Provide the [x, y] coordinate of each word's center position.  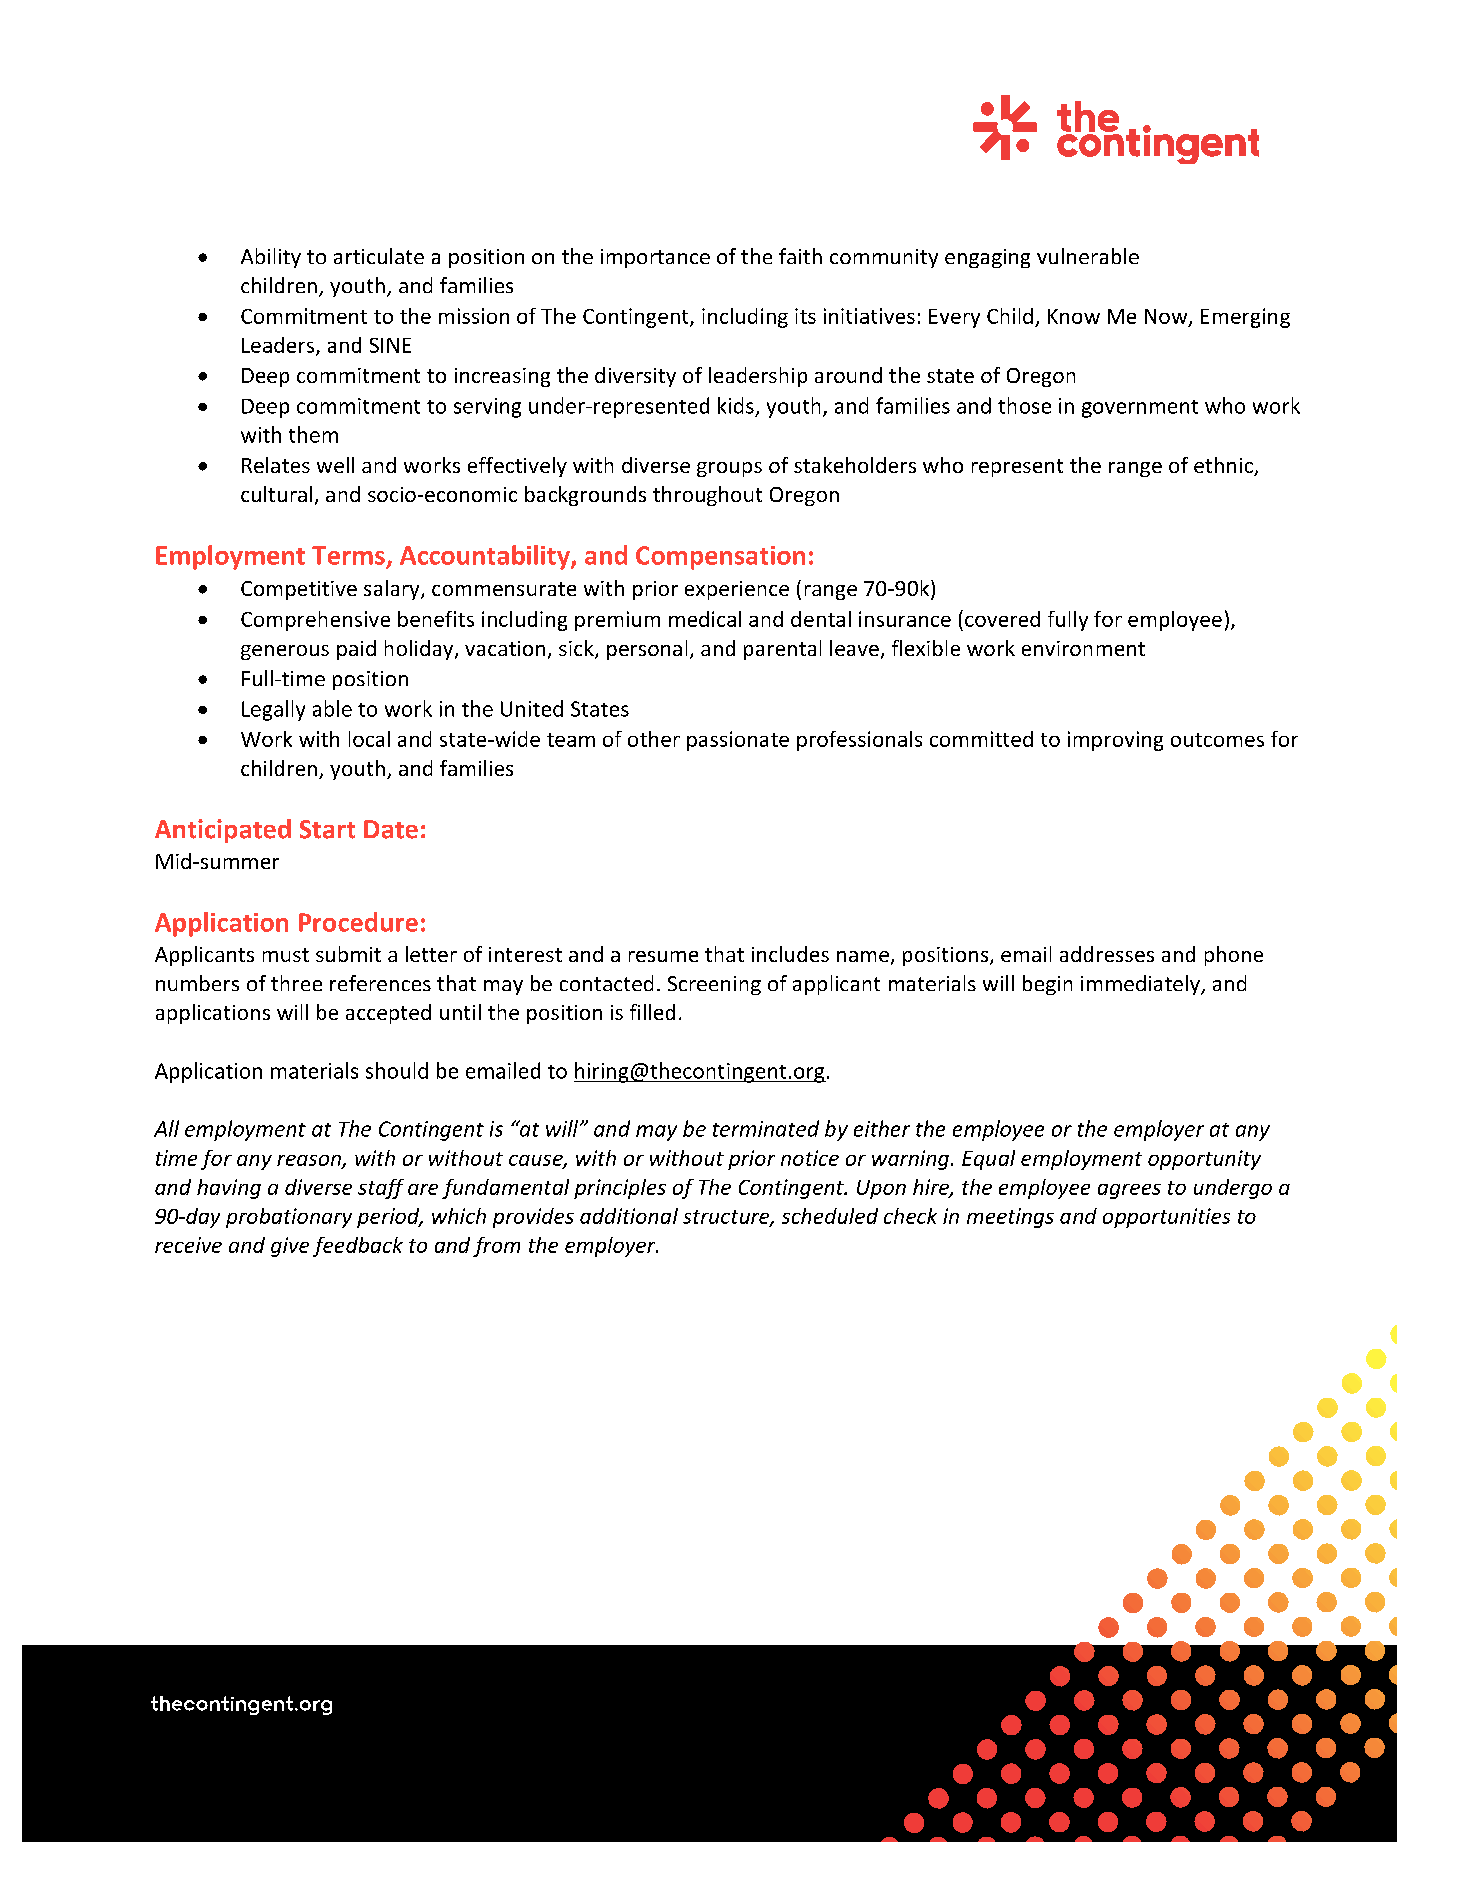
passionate [738, 741]
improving [1115, 741]
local [369, 739]
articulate [379, 256]
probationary [289, 1218]
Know [1074, 316]
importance [655, 258]
